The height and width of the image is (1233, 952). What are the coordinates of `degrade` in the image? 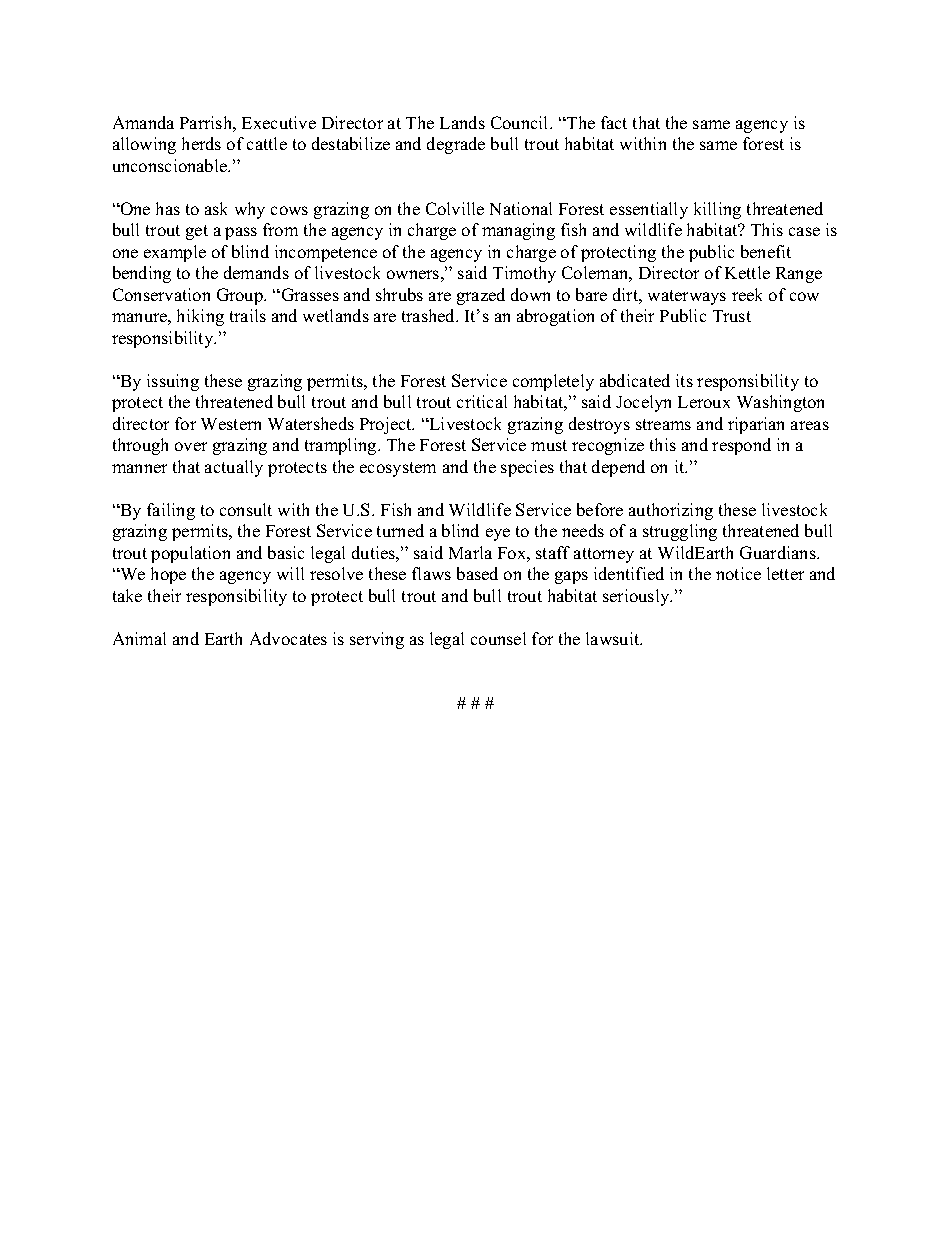 It's located at (456, 145).
